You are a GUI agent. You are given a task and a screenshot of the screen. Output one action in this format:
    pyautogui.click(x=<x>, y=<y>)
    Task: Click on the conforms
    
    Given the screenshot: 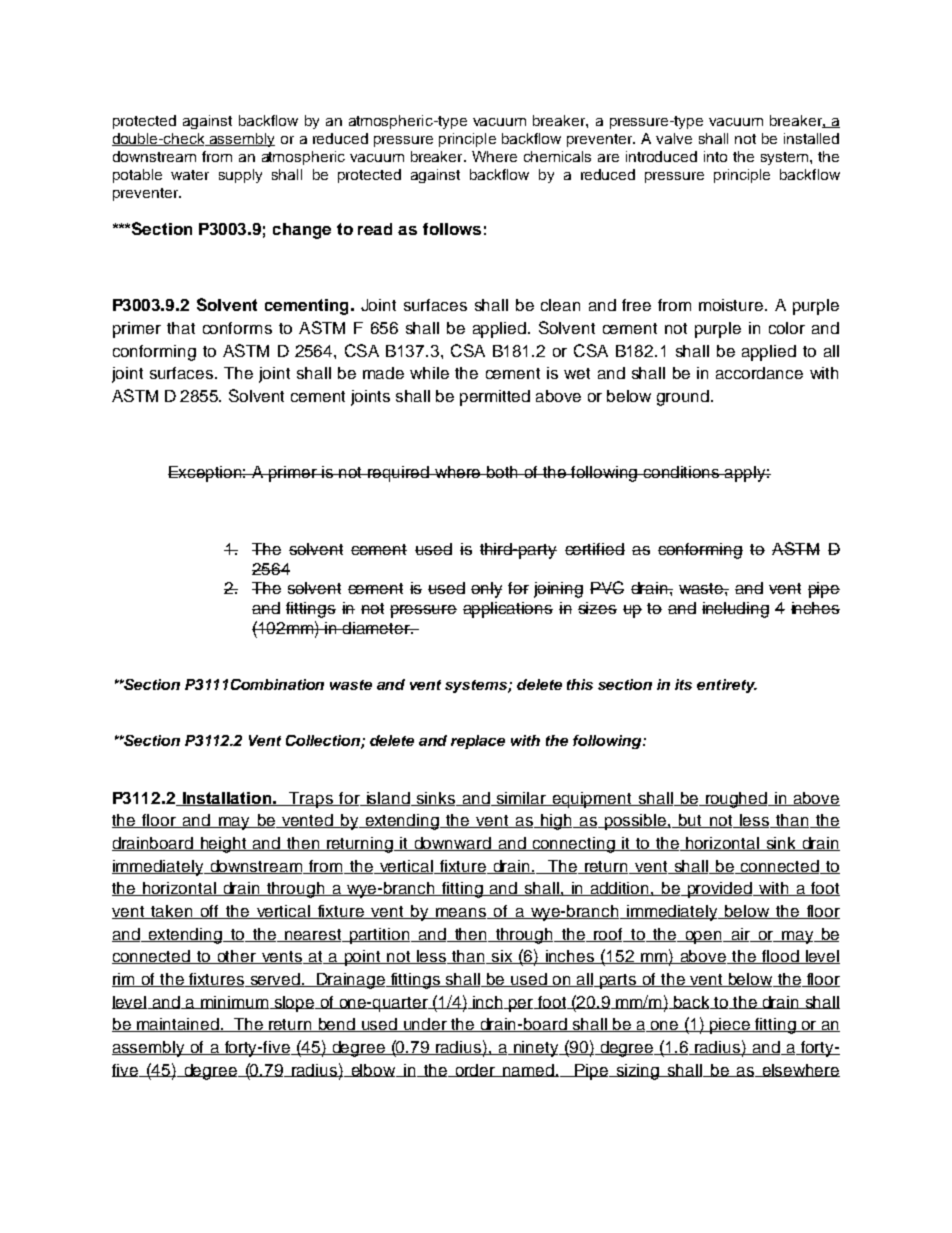 What is the action you would take?
    pyautogui.click(x=237, y=328)
